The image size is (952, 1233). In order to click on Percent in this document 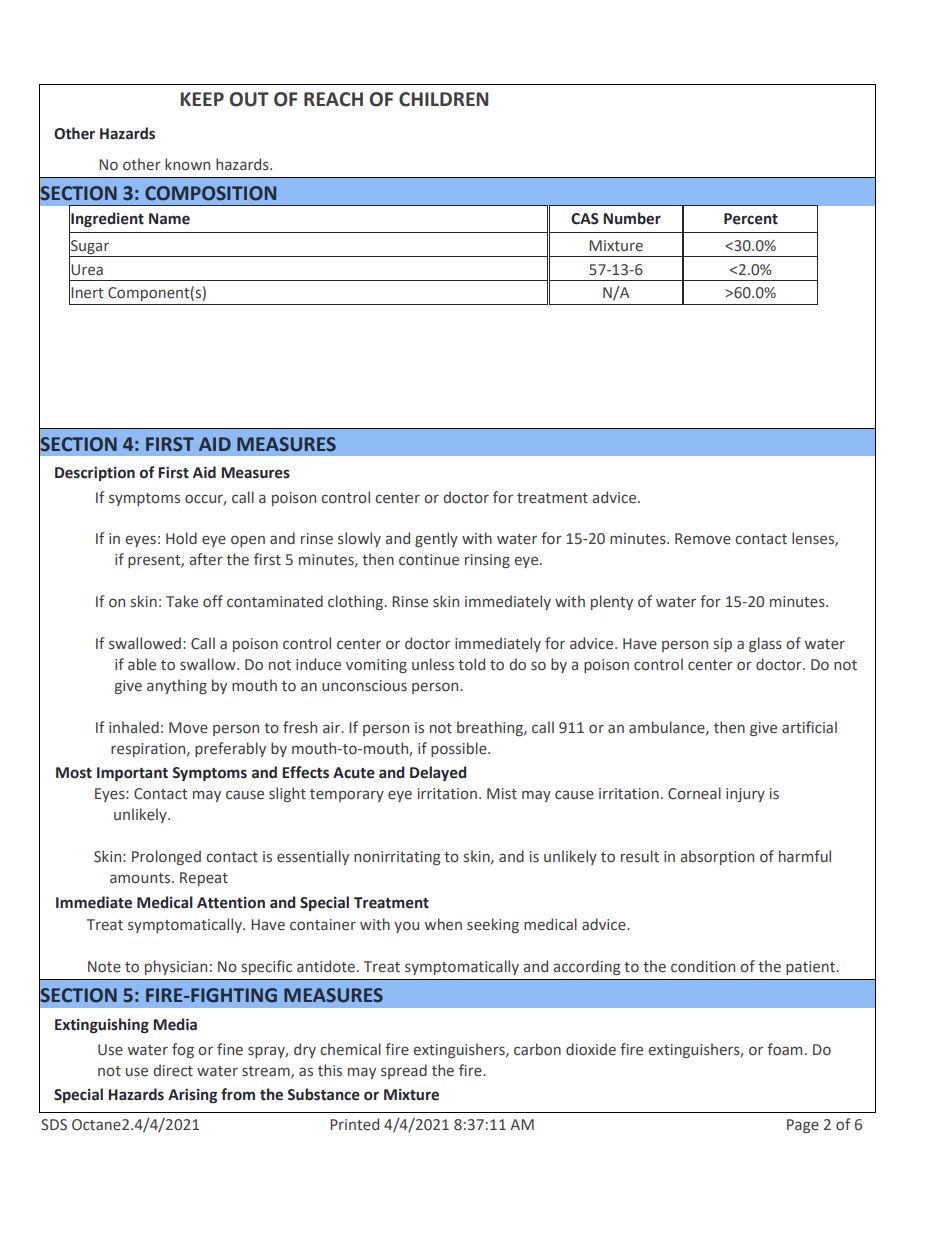, I will do `click(751, 219)`.
